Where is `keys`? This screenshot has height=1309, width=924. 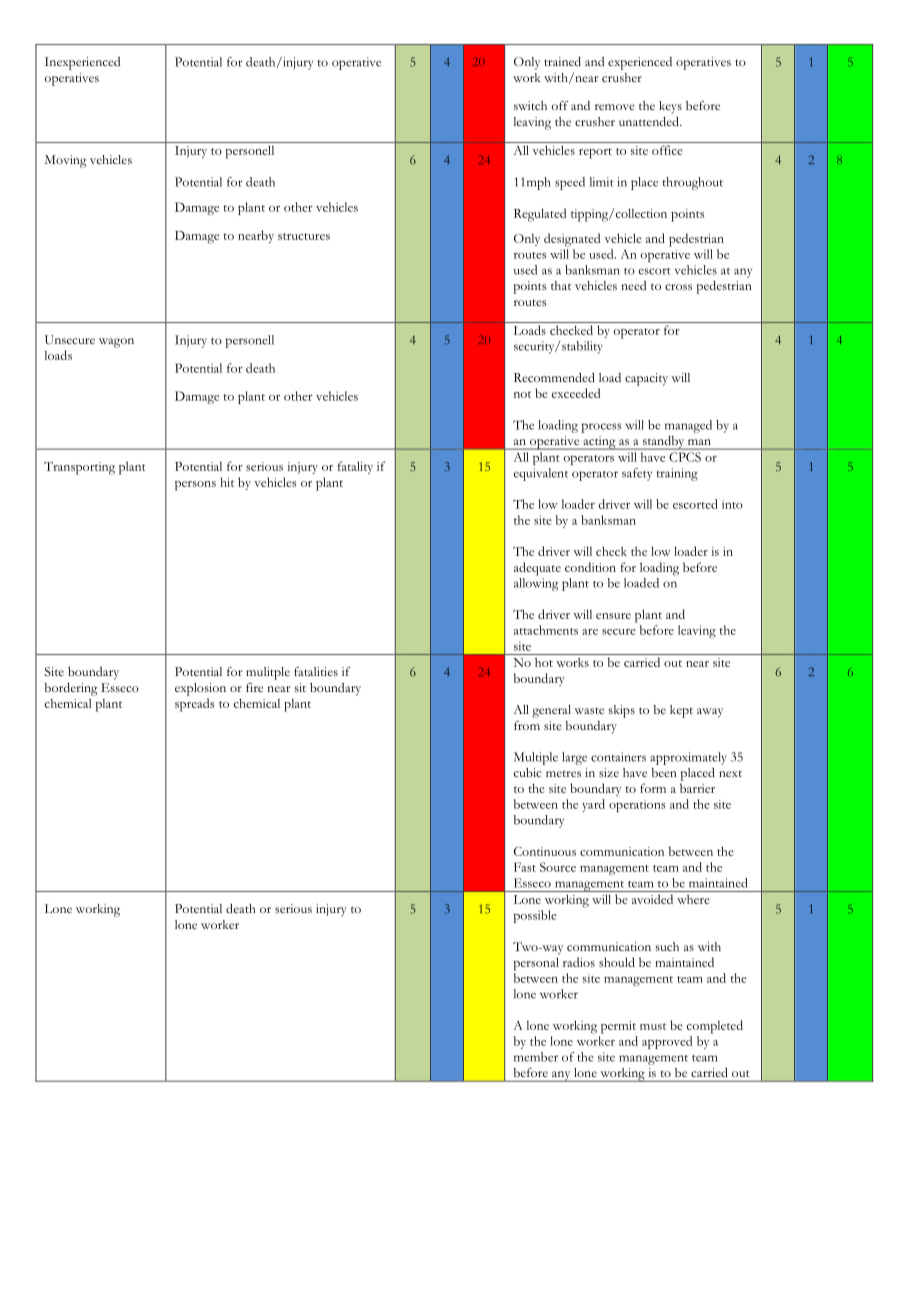
keys is located at coordinates (670, 107).
